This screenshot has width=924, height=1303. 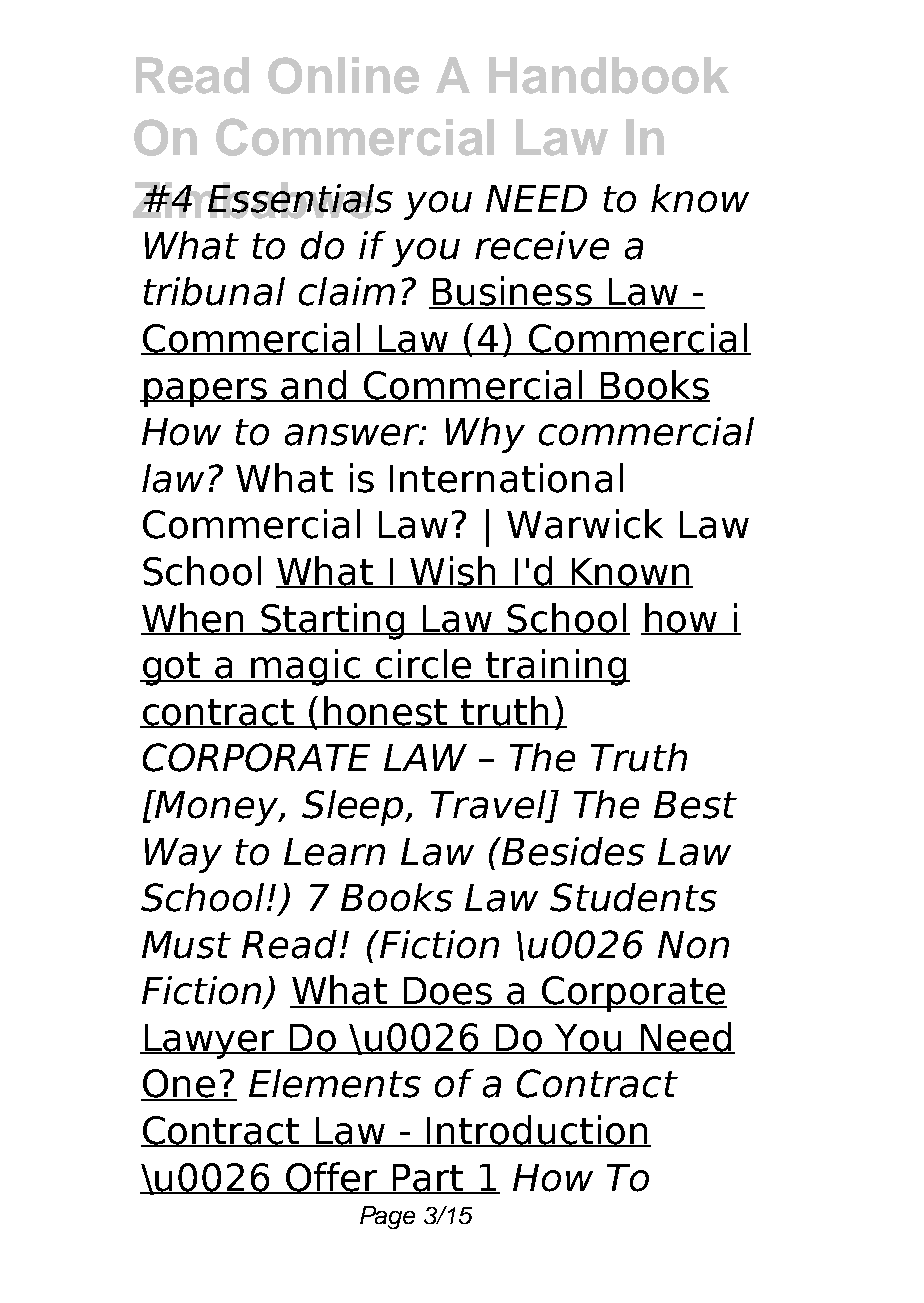 What do you see at coordinates (205, 392) in the screenshot?
I see `papers` at bounding box center [205, 392].
